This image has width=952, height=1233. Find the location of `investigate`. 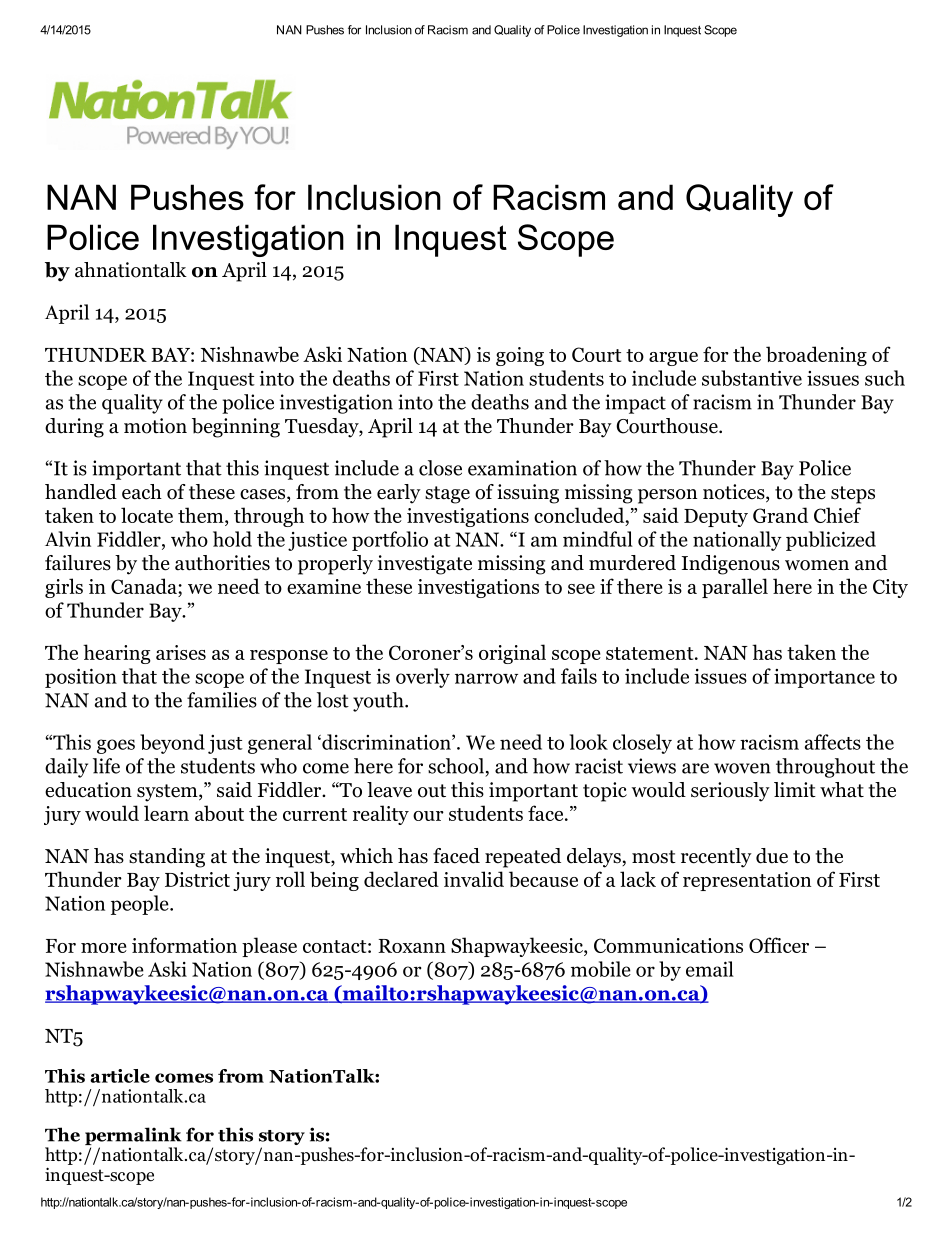

investigate is located at coordinates (425, 565).
